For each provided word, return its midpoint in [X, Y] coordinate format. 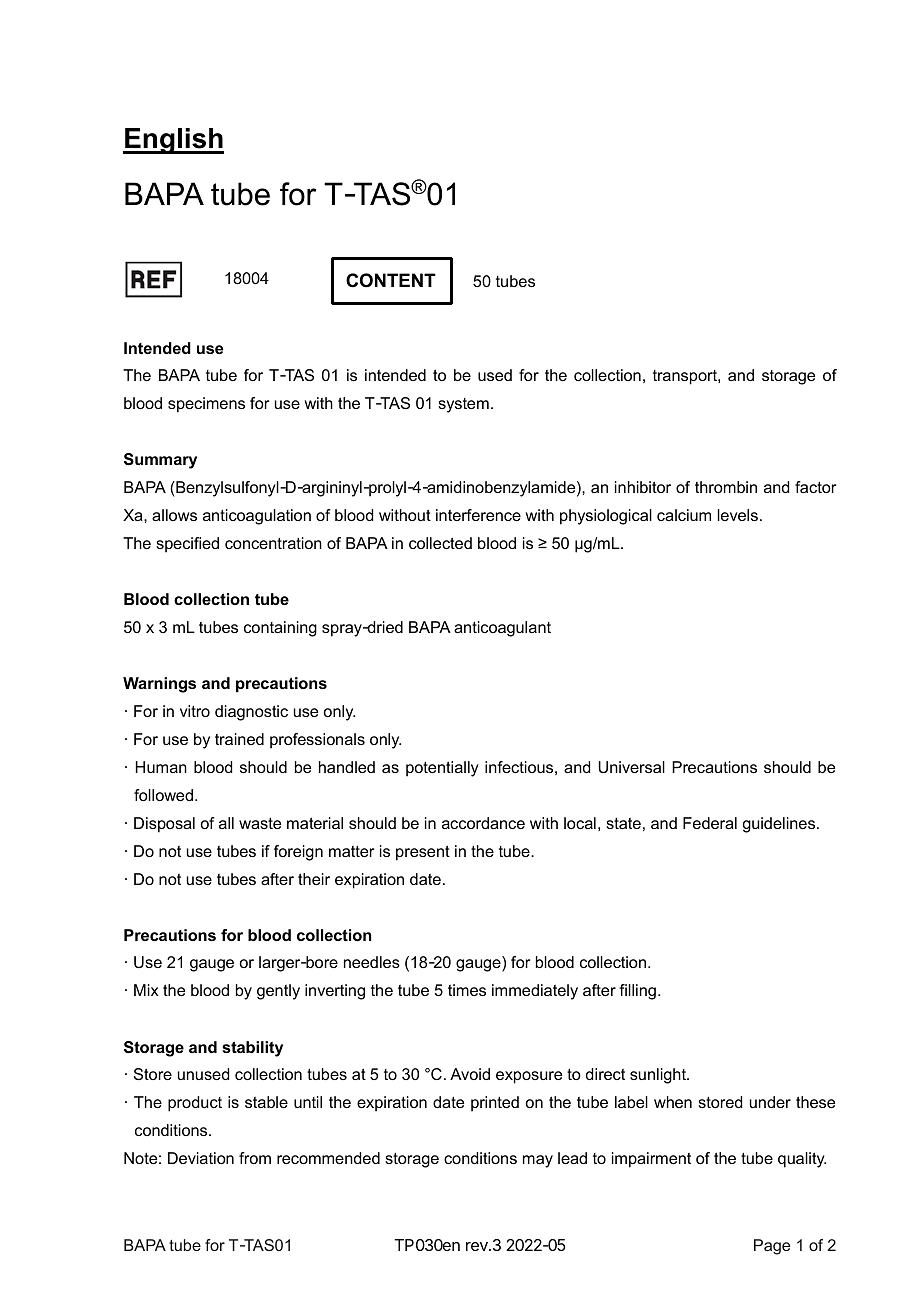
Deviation [201, 1158]
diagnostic [251, 713]
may [538, 1161]
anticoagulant [502, 629]
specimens [206, 405]
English [173, 141]
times [467, 990]
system [463, 405]
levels [738, 515]
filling [637, 992]
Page [772, 1247]
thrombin [726, 487]
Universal [631, 767]
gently [278, 992]
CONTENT [391, 280]
